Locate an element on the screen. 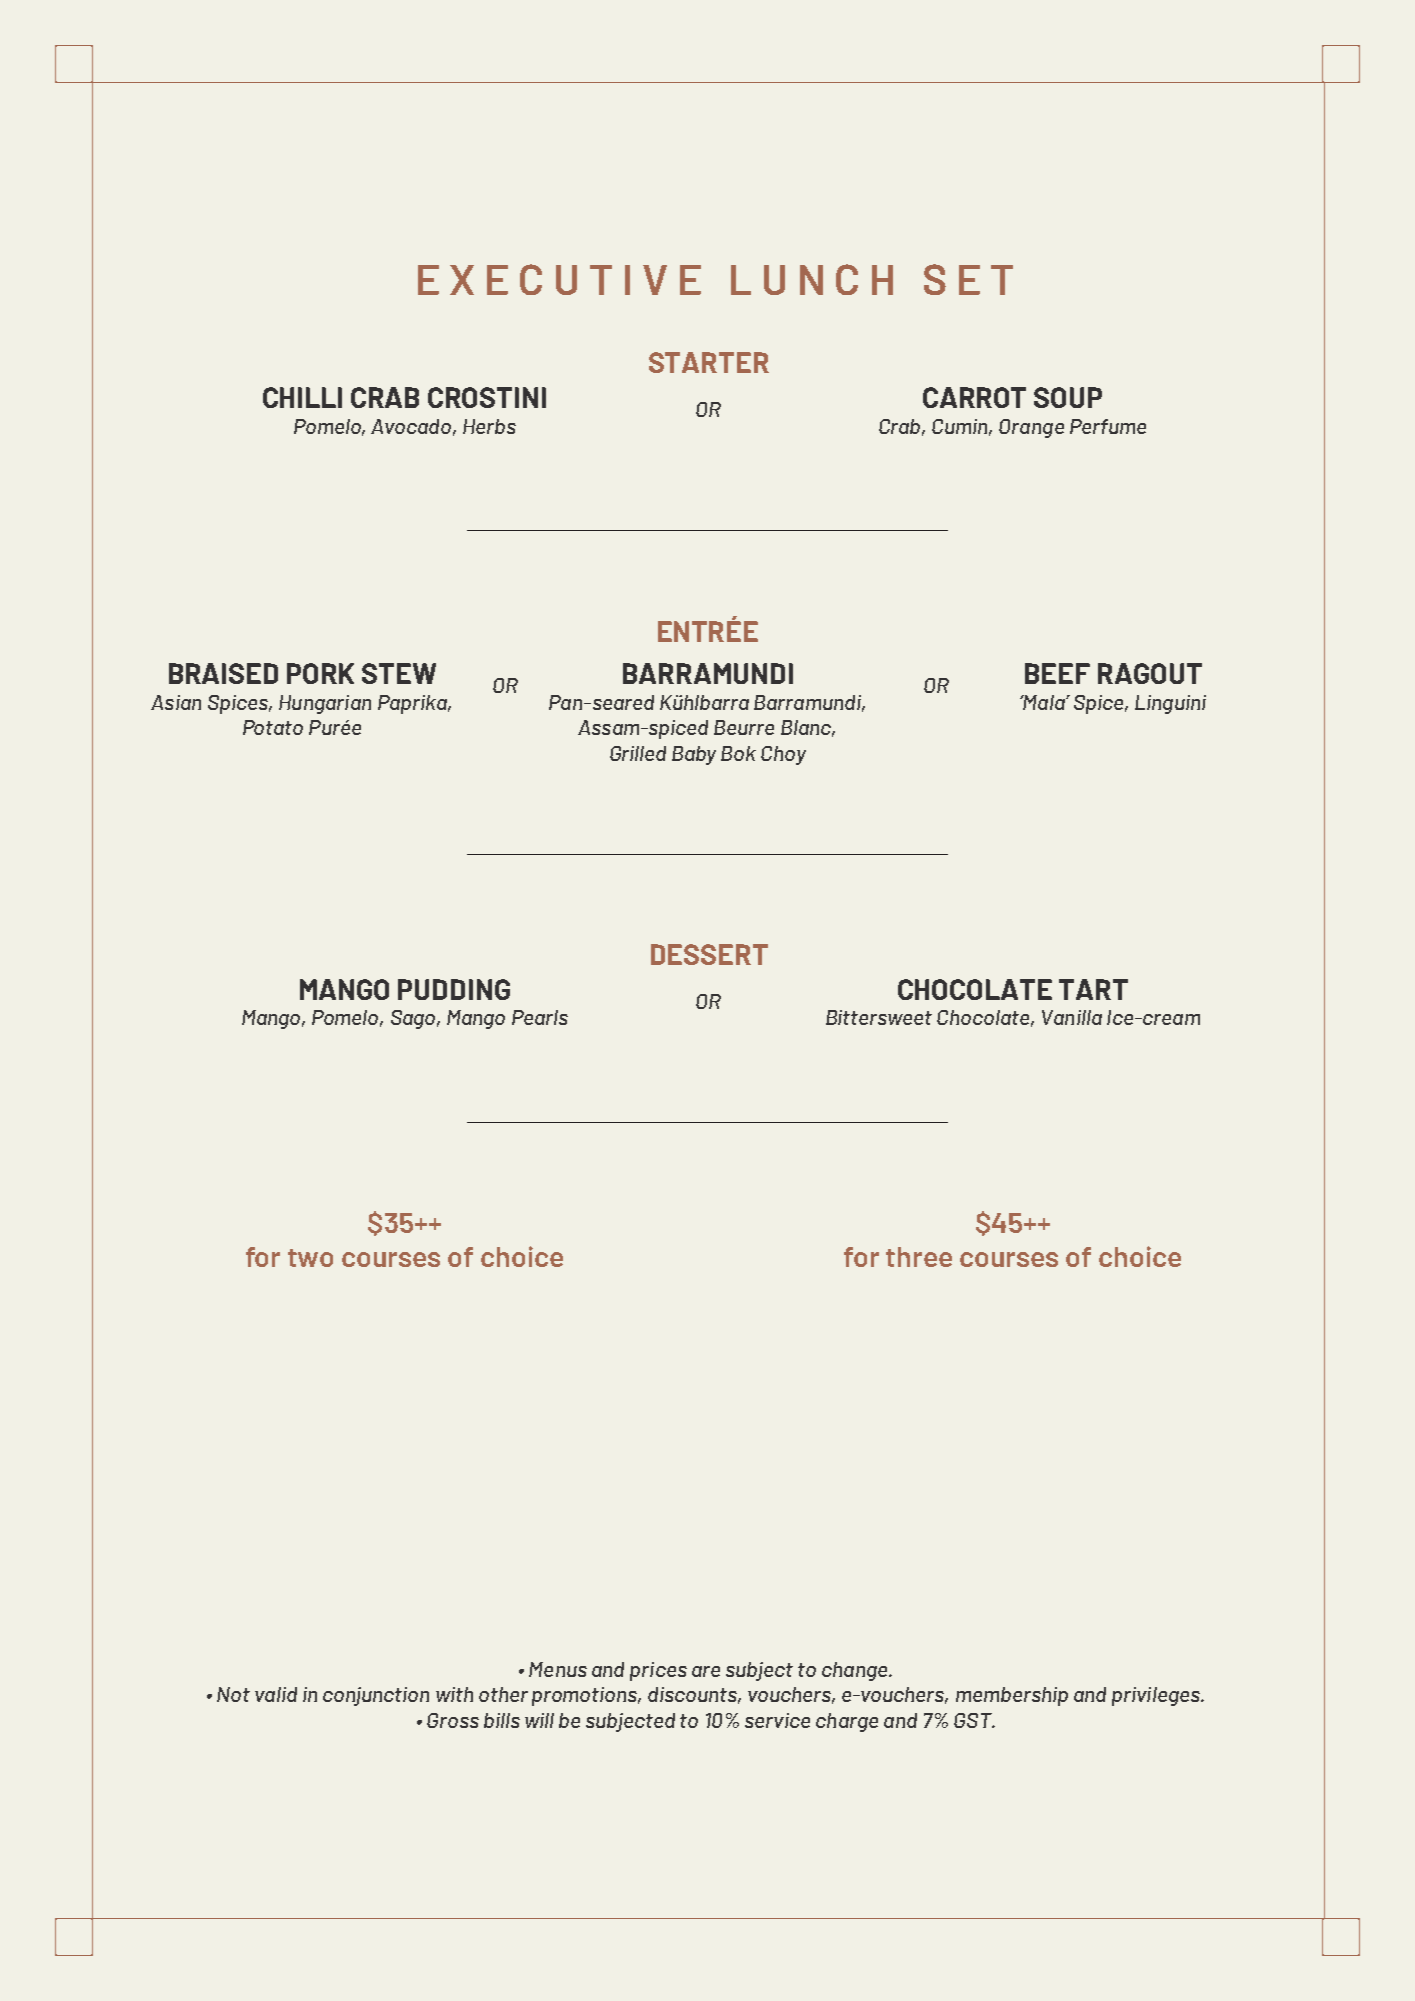  EXECUTIVE is located at coordinates (559, 279).
